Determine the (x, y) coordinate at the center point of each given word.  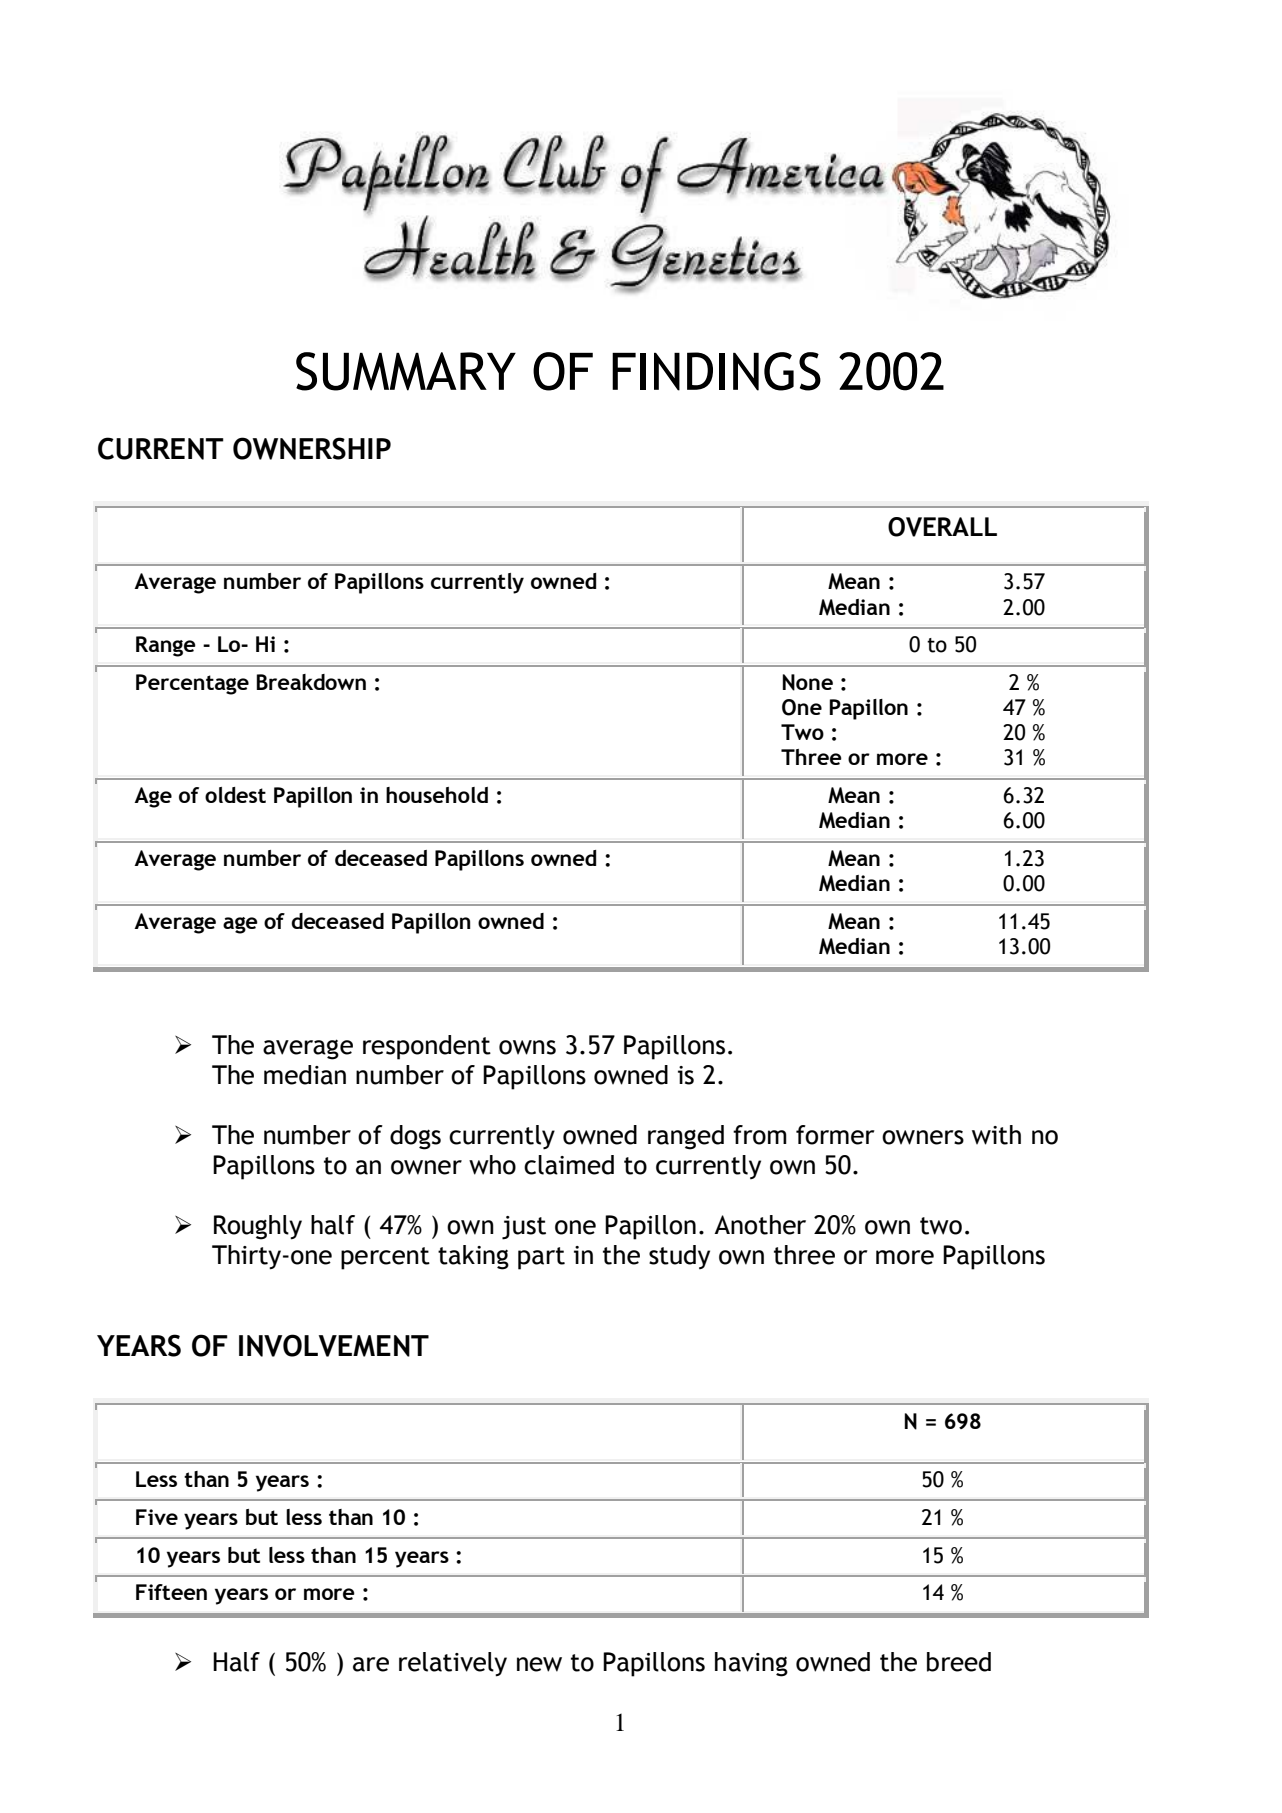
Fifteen (171, 1592)
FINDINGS (716, 371)
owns (527, 1047)
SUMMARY (406, 371)
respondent (427, 1047)
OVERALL (942, 527)
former (835, 1135)
